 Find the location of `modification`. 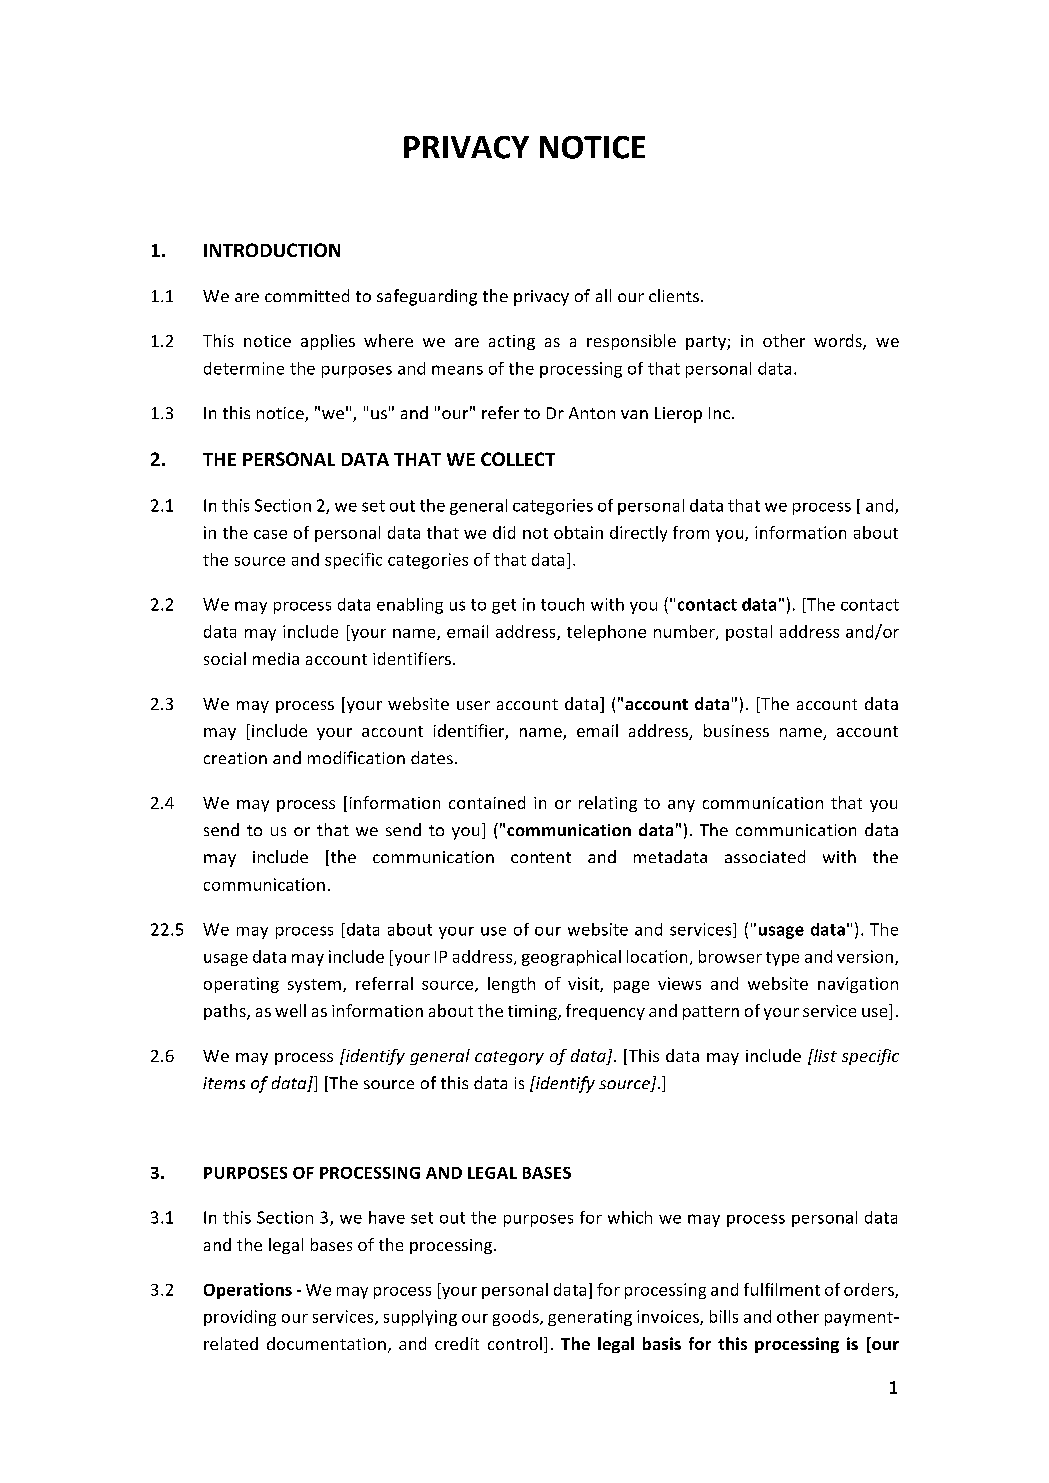

modification is located at coordinates (356, 757).
